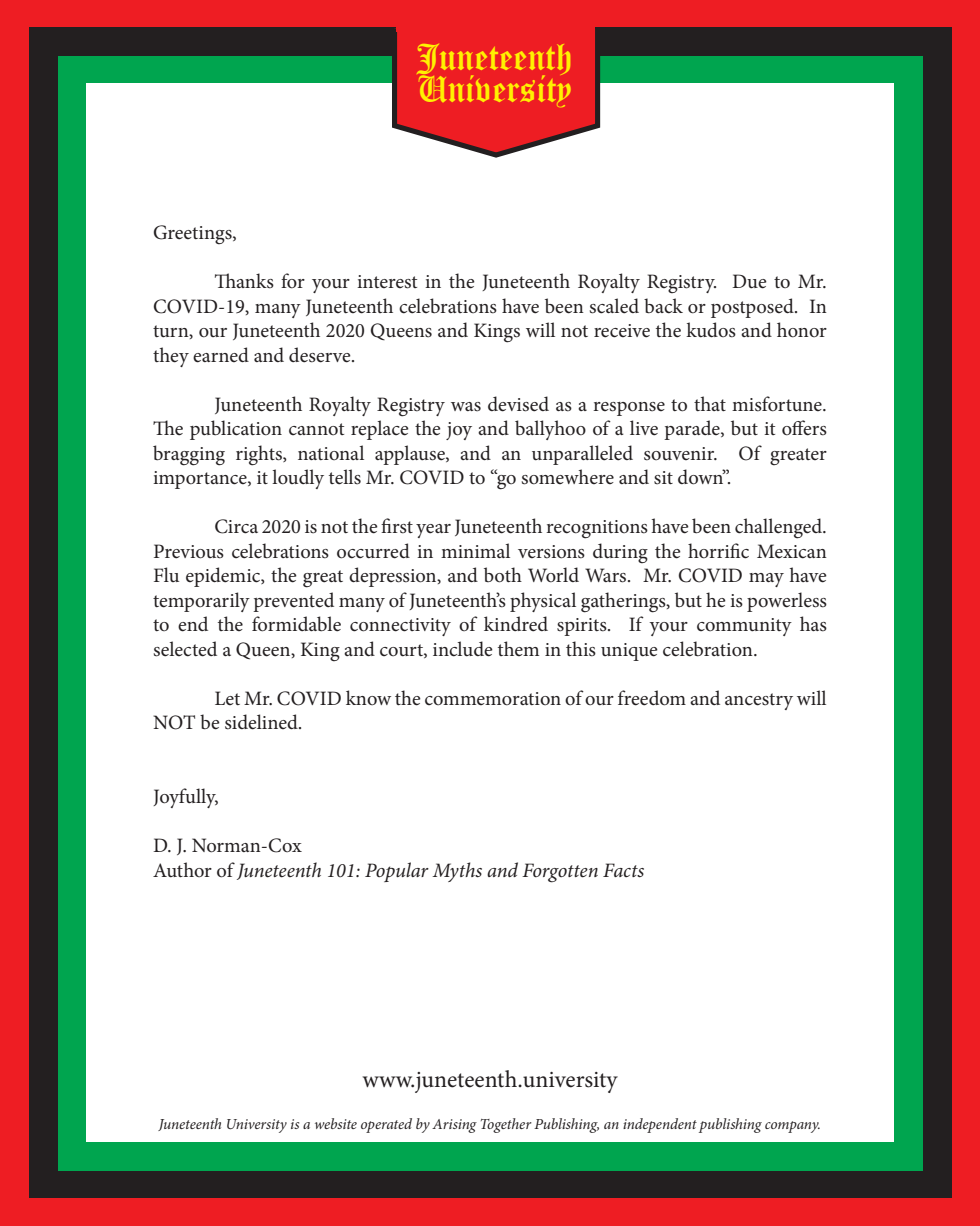 The image size is (980, 1226). What do you see at coordinates (182, 869) in the screenshot?
I see `Author` at bounding box center [182, 869].
